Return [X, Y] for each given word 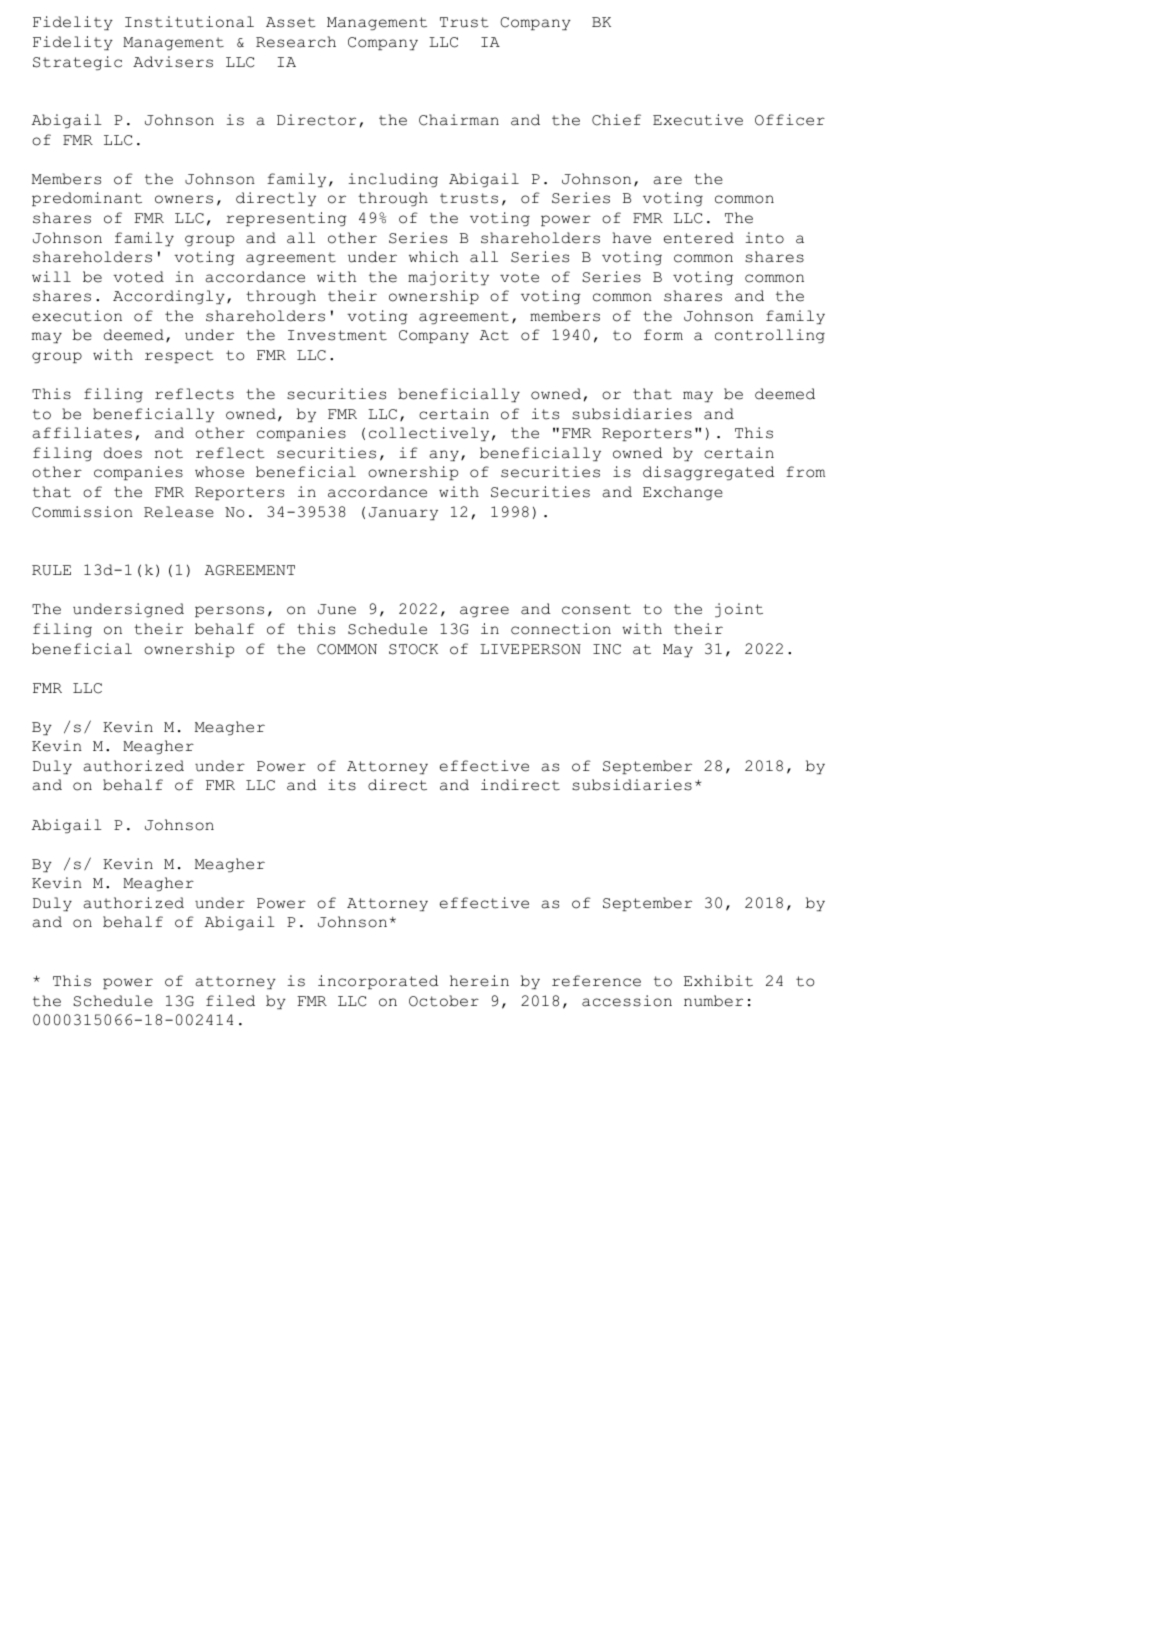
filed [230, 1001]
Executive [698, 120]
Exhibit [718, 981]
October [444, 1001]
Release [179, 512]
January [403, 513]
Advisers [173, 62]
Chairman [459, 120]
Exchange [683, 493]
